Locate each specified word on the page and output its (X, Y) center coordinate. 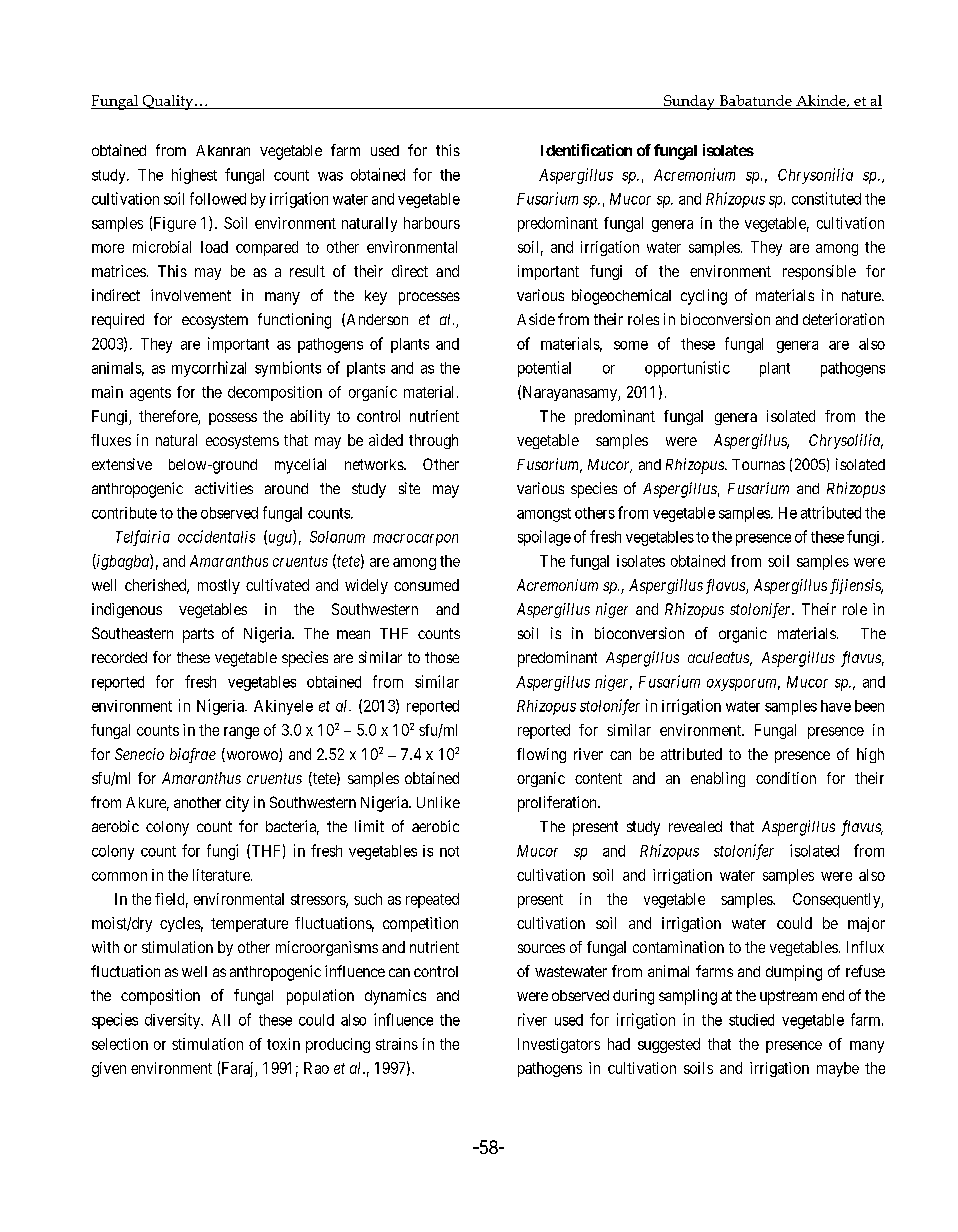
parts (198, 635)
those (442, 657)
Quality (168, 102)
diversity (174, 1021)
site (409, 488)
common (119, 876)
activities (224, 488)
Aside (536, 319)
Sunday (689, 102)
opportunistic (687, 369)
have (836, 706)
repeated (432, 900)
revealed (695, 826)
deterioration (843, 319)
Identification (586, 150)
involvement (191, 295)
